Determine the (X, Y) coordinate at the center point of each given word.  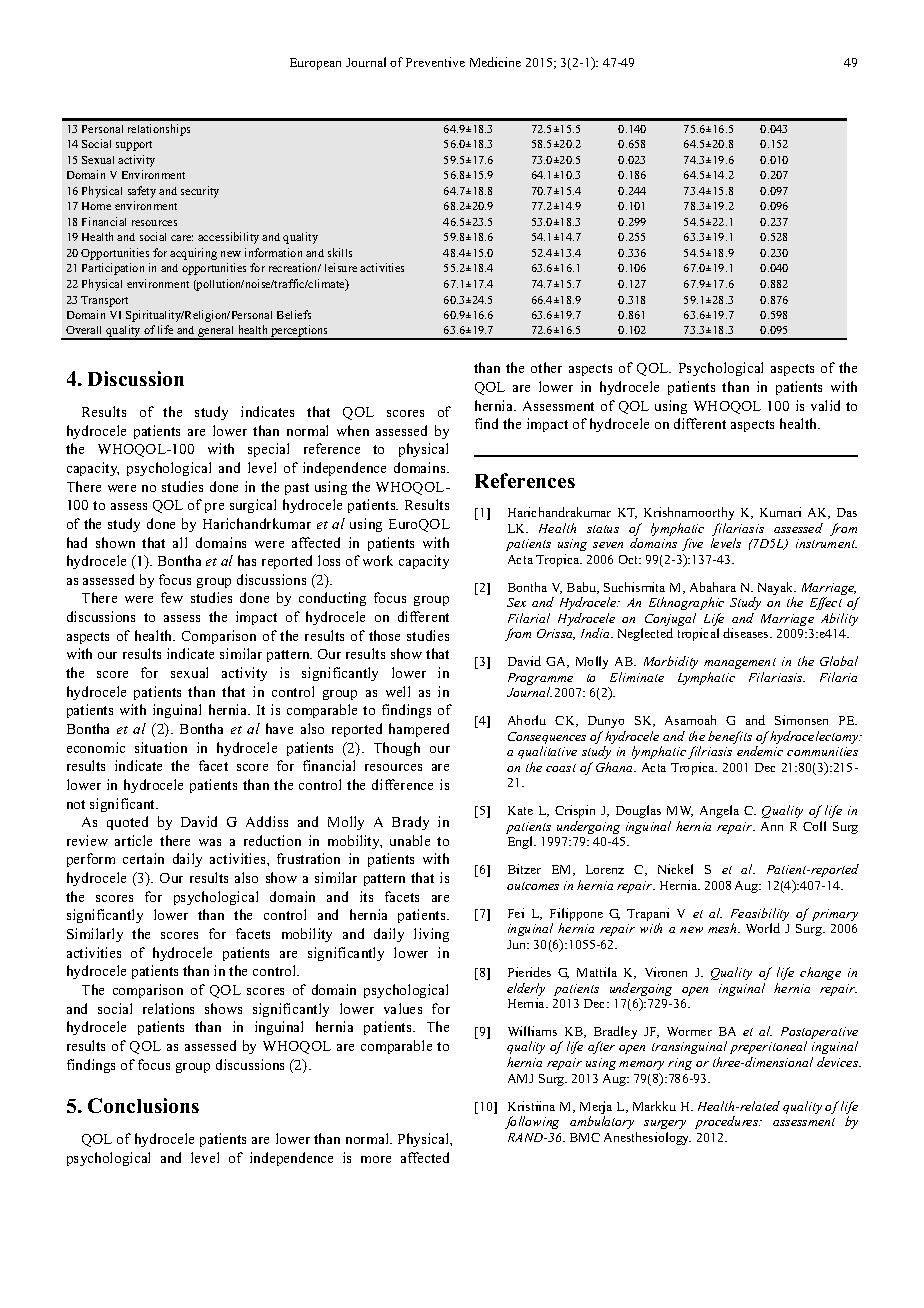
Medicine (495, 62)
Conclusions (143, 1105)
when (353, 430)
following (532, 1122)
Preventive (435, 62)
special (268, 450)
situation (161, 747)
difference (402, 784)
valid (825, 405)
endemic (760, 751)
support (134, 146)
